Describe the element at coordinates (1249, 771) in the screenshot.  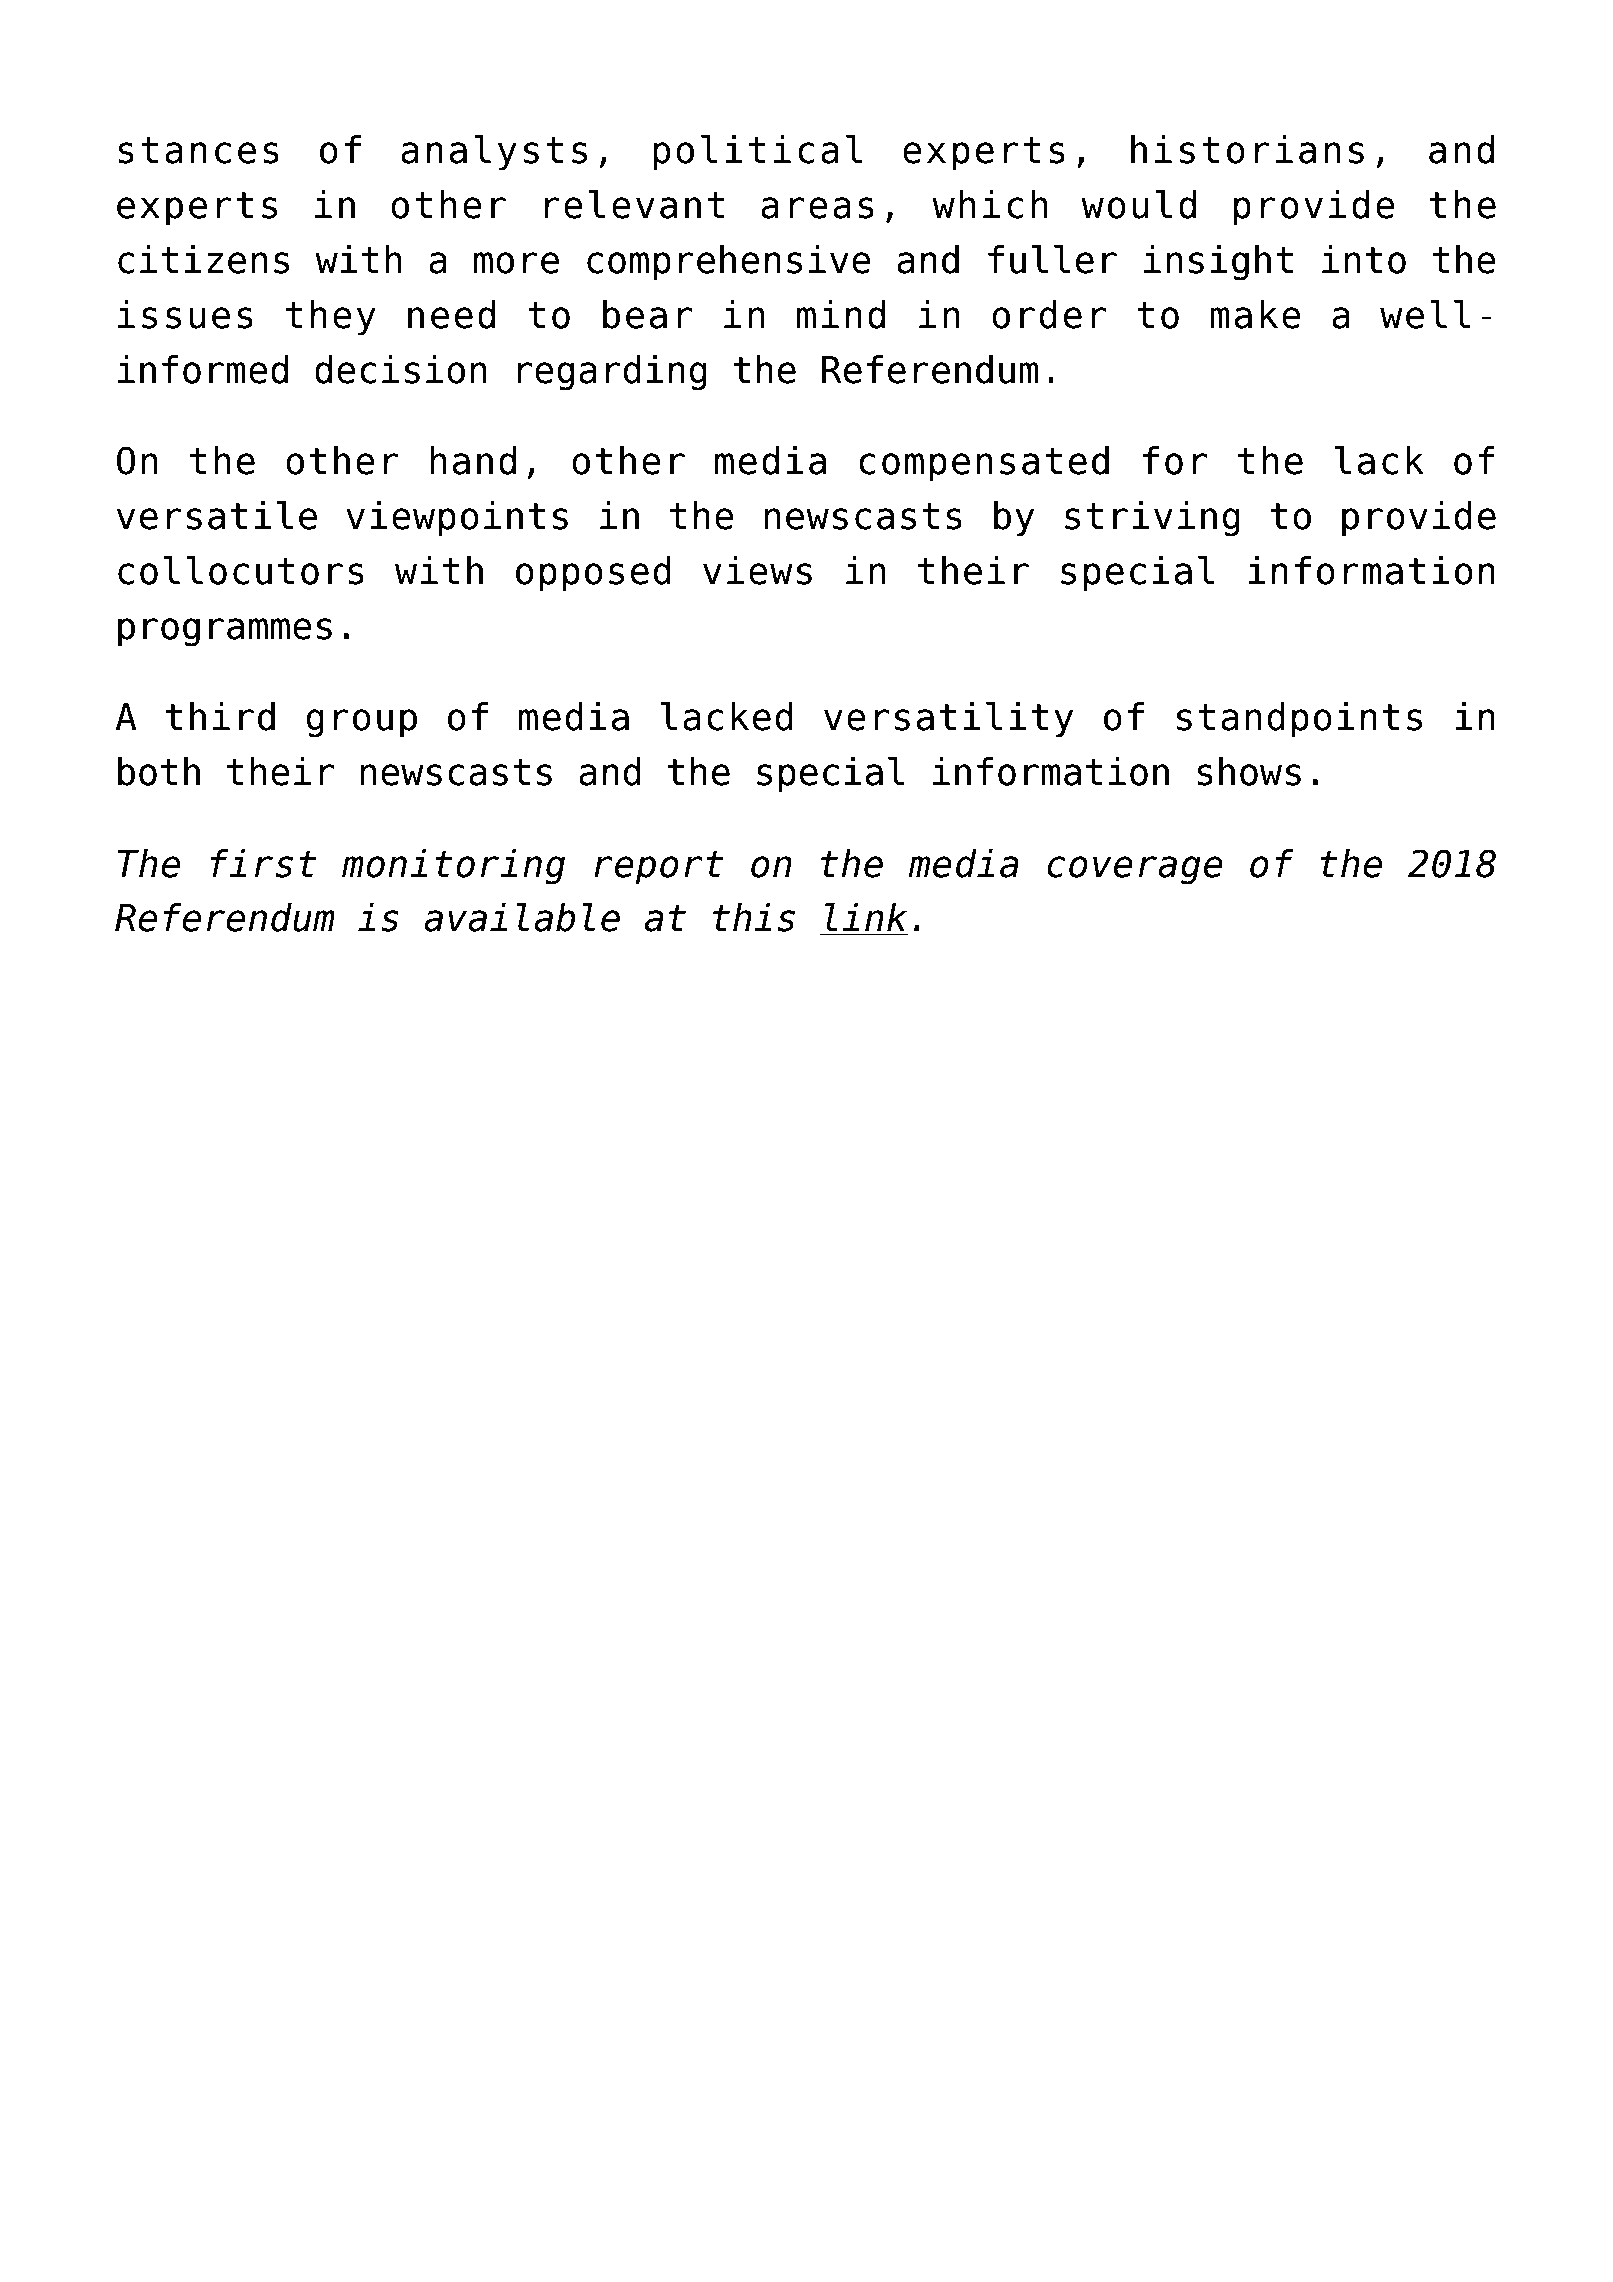
I see `shows` at that location.
